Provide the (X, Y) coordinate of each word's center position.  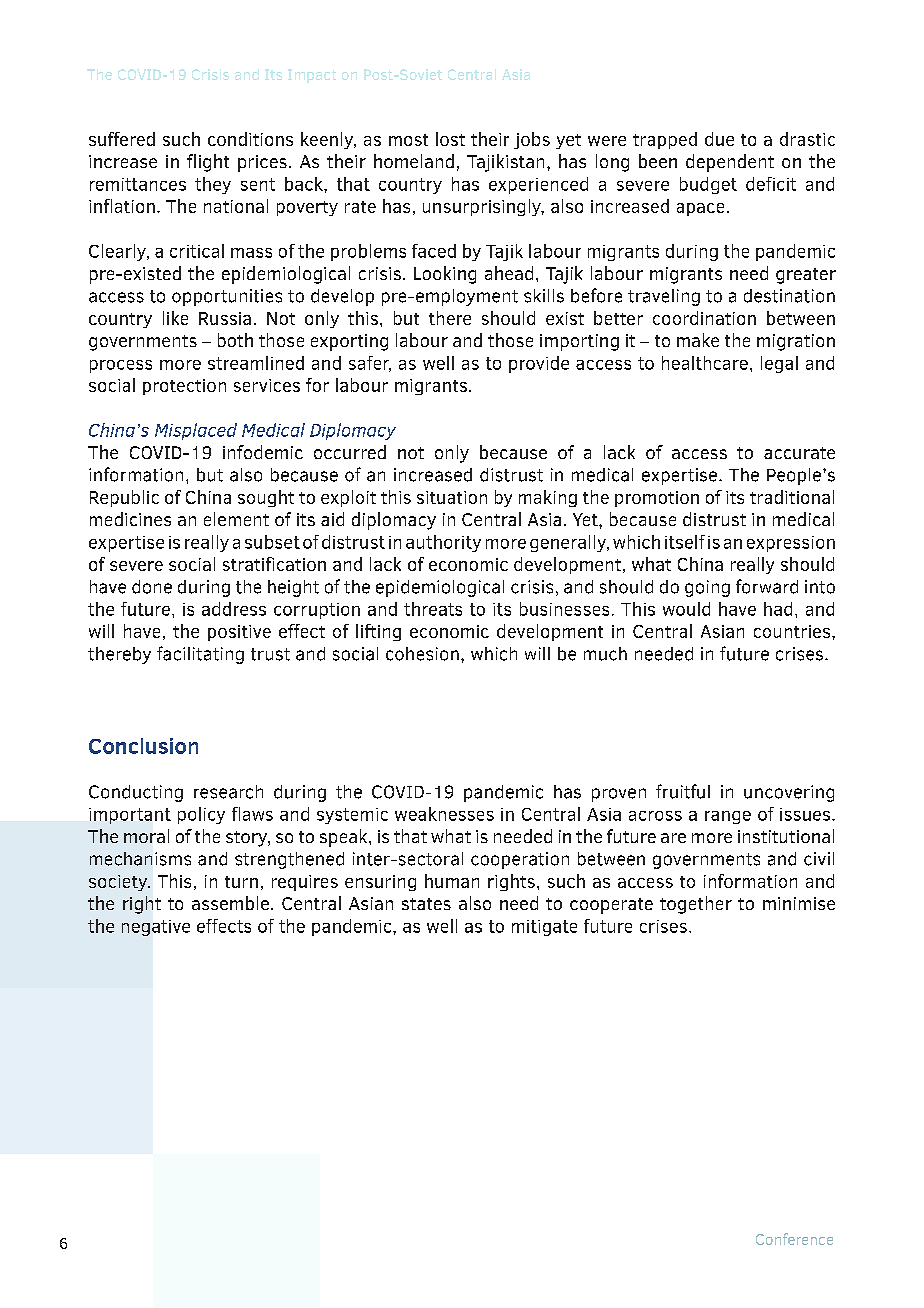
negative (156, 928)
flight (208, 163)
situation (452, 497)
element (236, 519)
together (696, 905)
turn (241, 882)
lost (450, 139)
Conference (794, 1239)
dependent (730, 163)
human (452, 881)
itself (685, 542)
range (728, 817)
